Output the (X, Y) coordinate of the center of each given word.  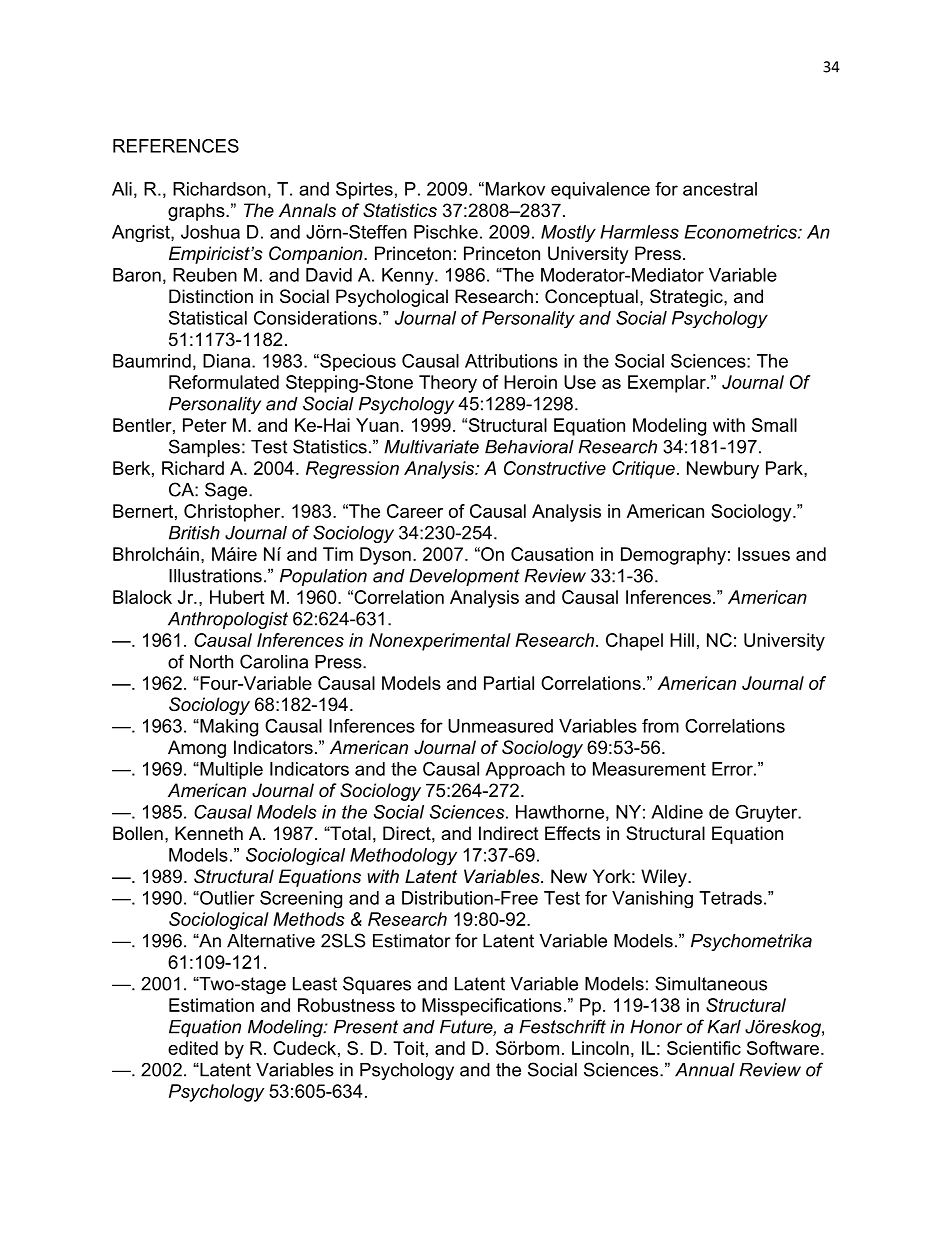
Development (464, 577)
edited (193, 1048)
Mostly (568, 233)
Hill (682, 640)
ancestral (720, 189)
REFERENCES (176, 146)
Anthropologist (228, 620)
